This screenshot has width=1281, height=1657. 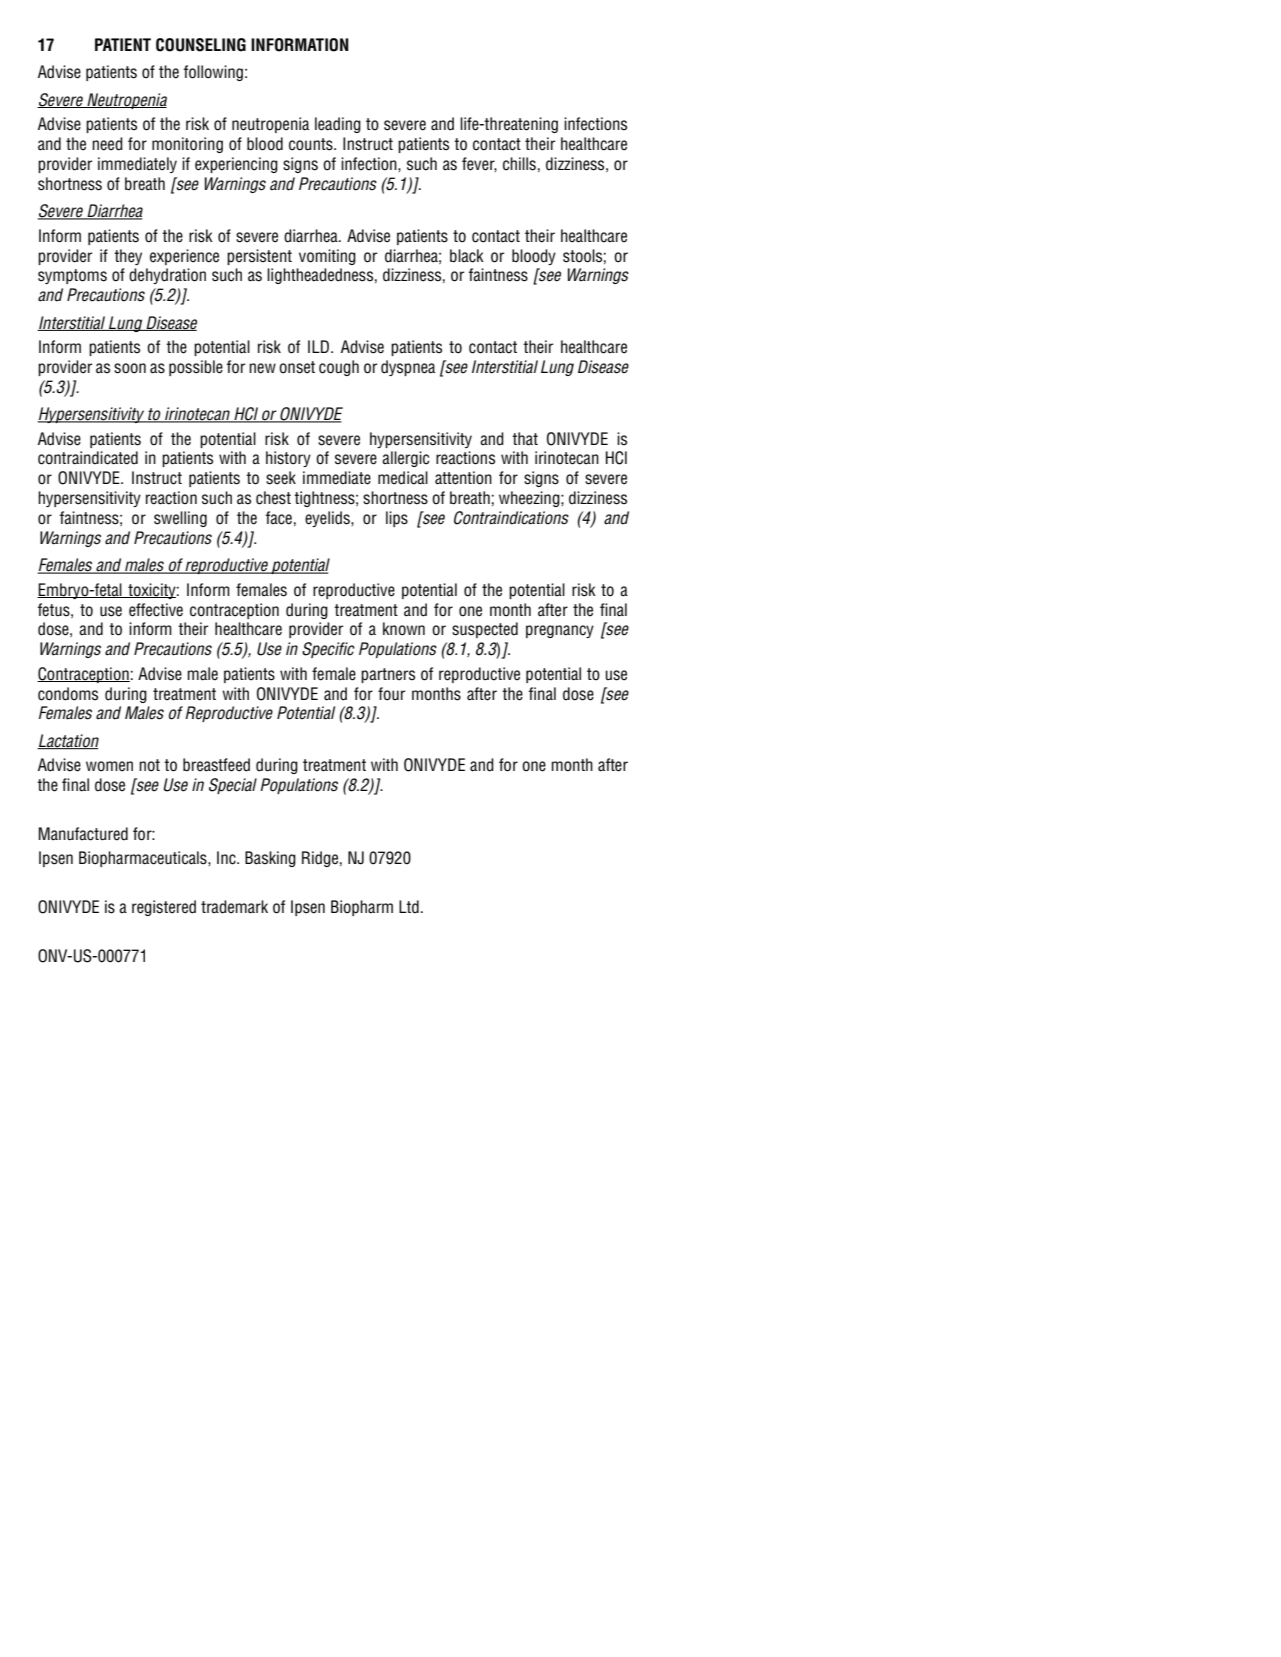 What do you see at coordinates (485, 630) in the screenshot?
I see `suspected` at bounding box center [485, 630].
